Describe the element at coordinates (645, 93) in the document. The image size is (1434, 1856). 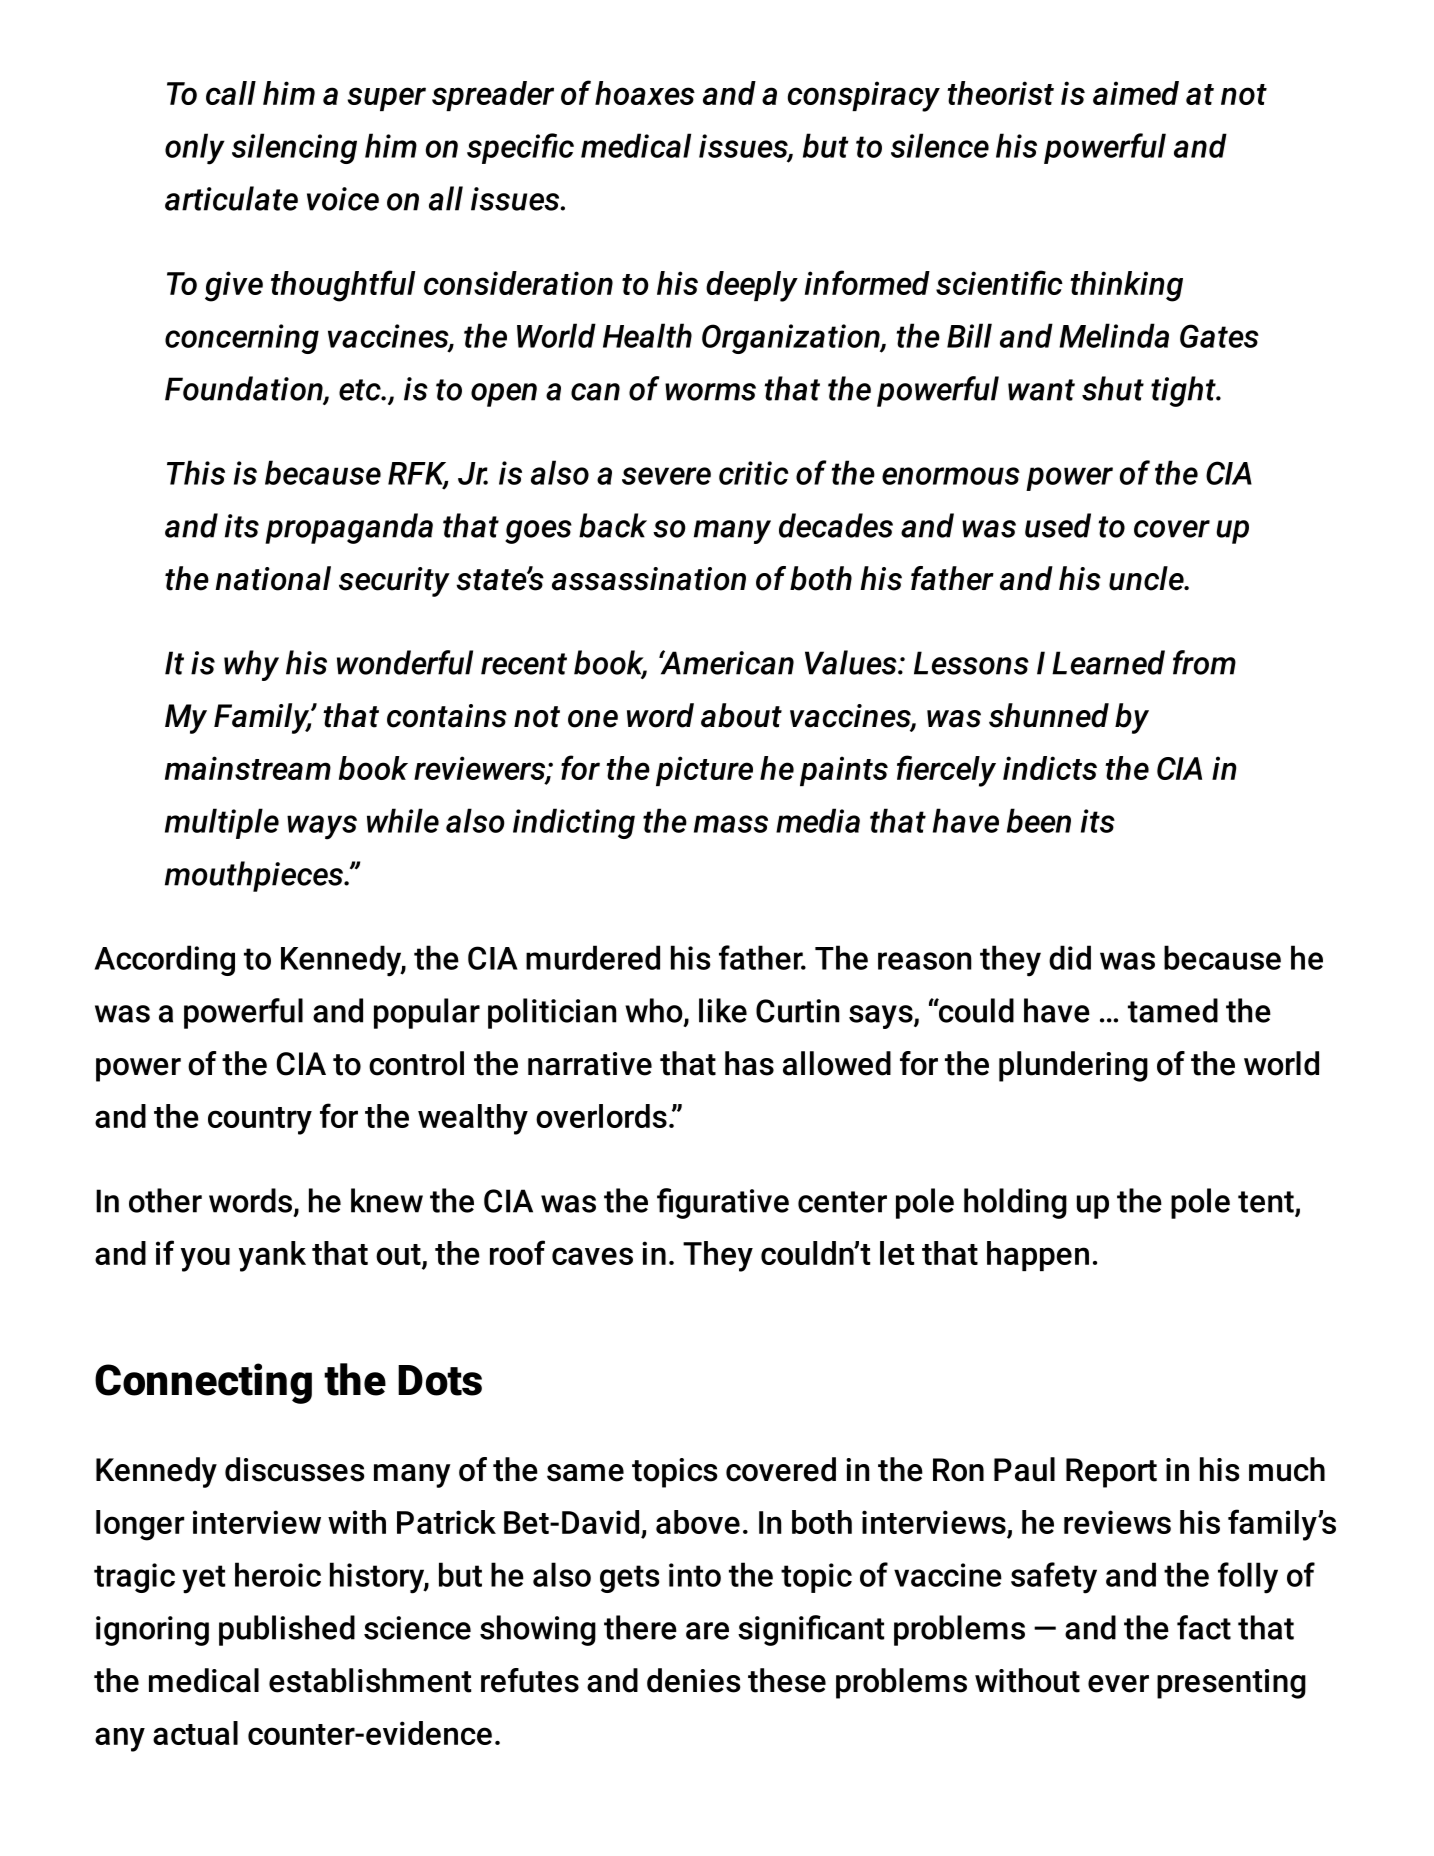
I see `hoaxes` at that location.
